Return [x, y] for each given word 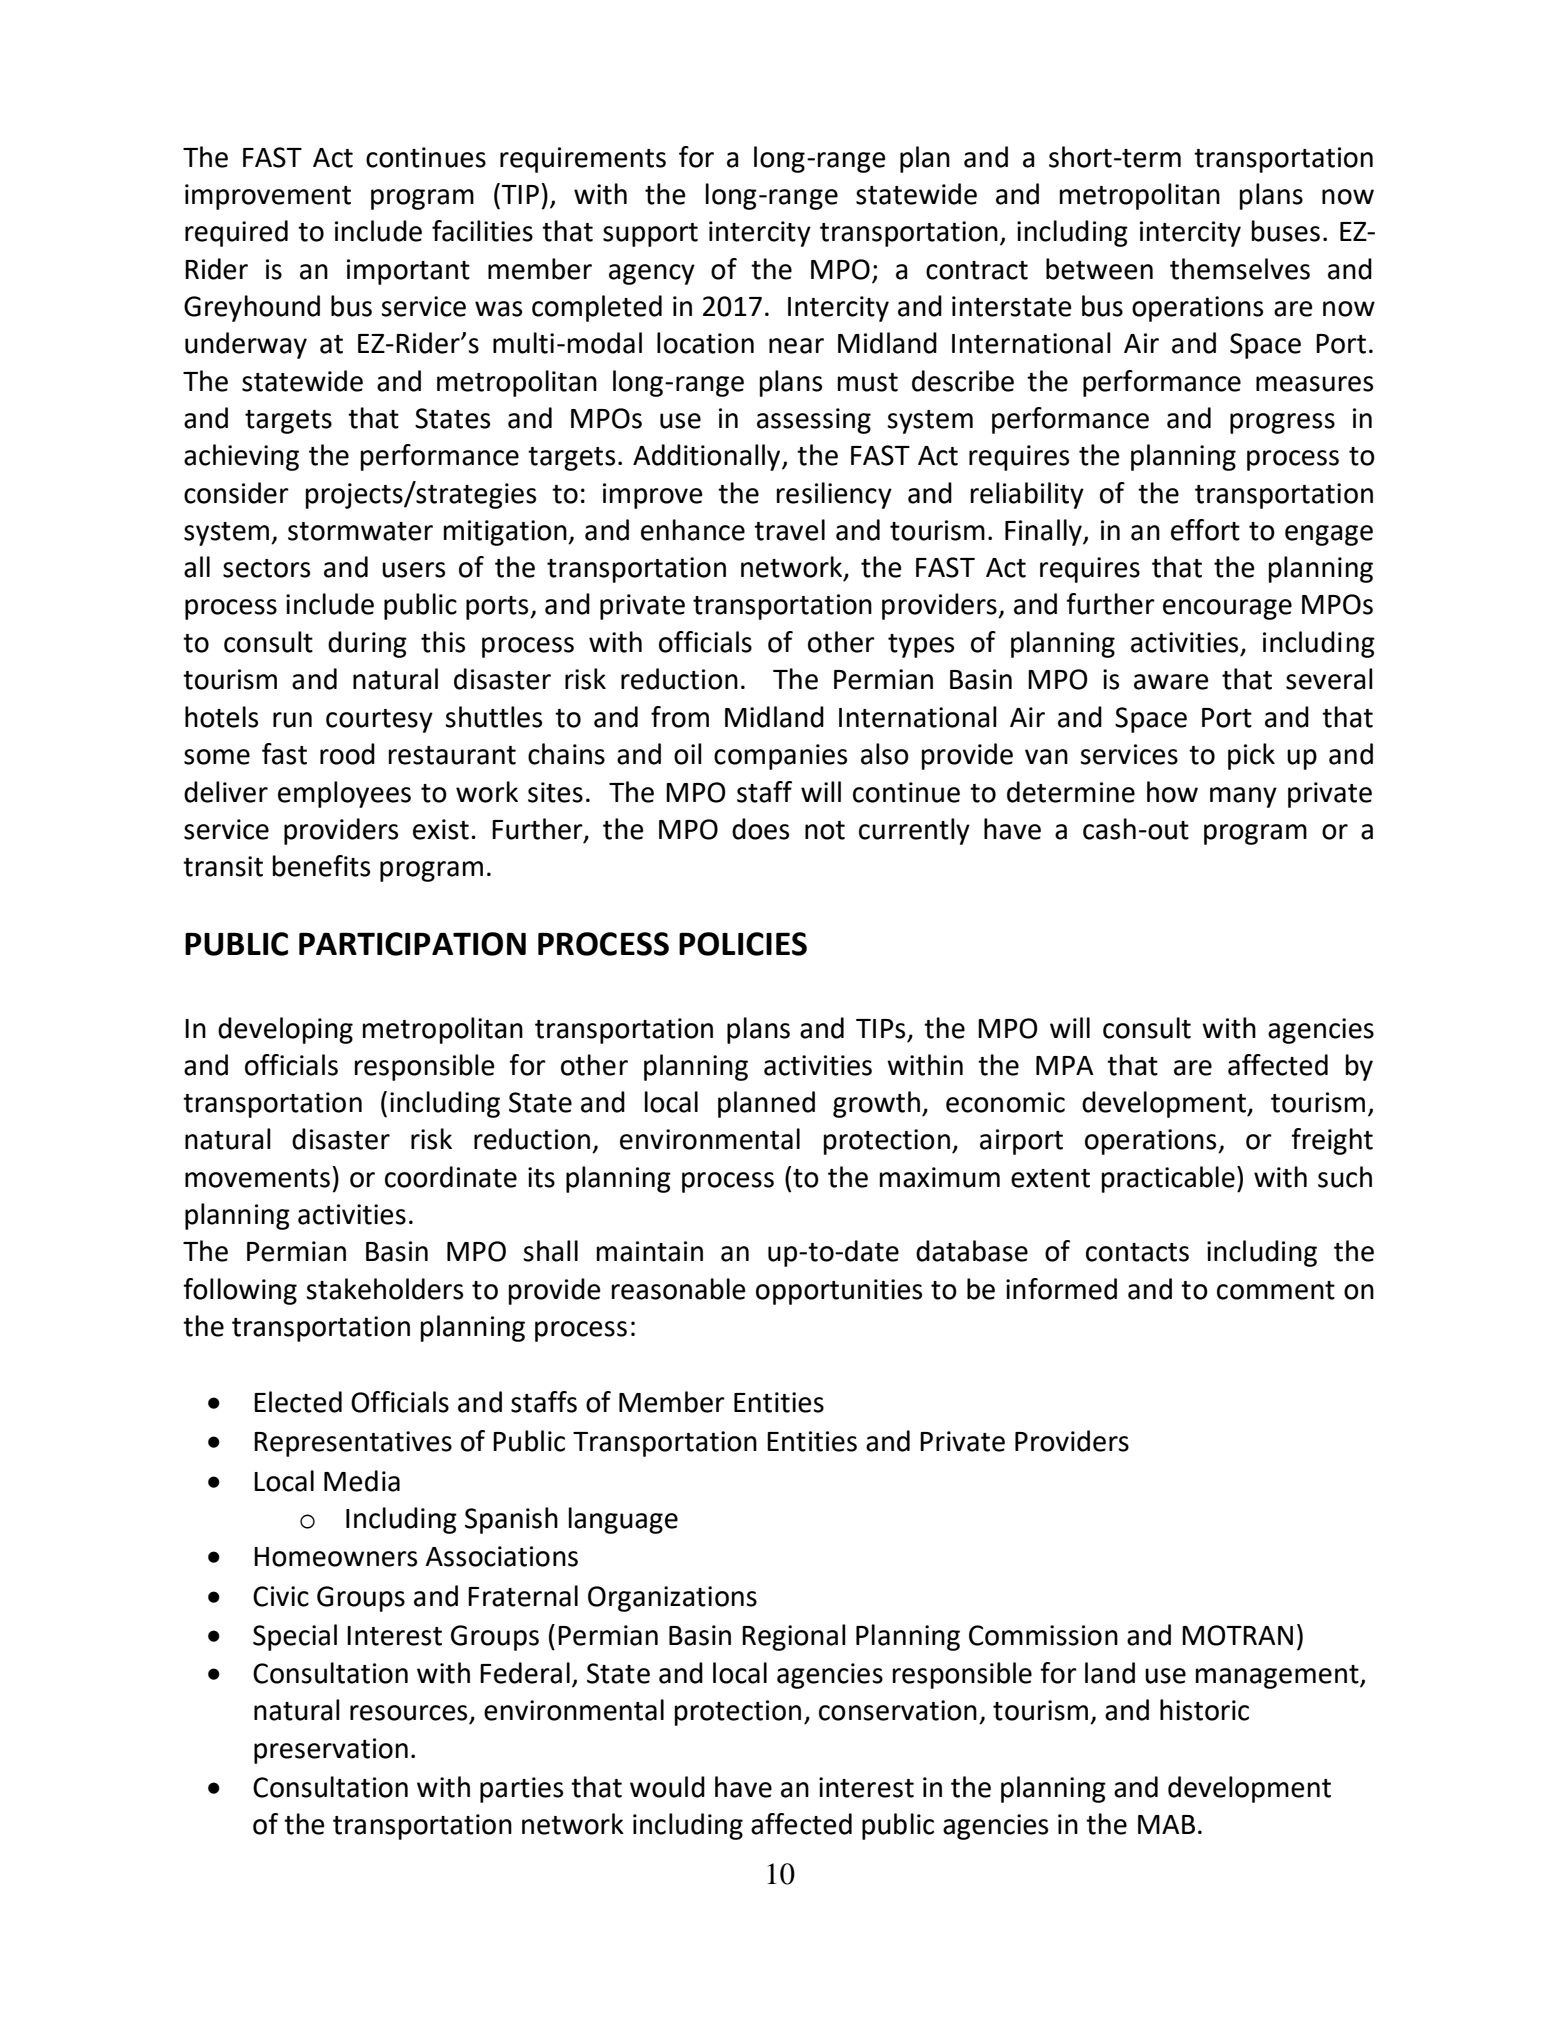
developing [285, 1030]
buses [1286, 231]
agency [652, 274]
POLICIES [743, 944]
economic [1005, 1102]
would [667, 1787]
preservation [331, 1751]
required [236, 233]
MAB [1166, 1824]
